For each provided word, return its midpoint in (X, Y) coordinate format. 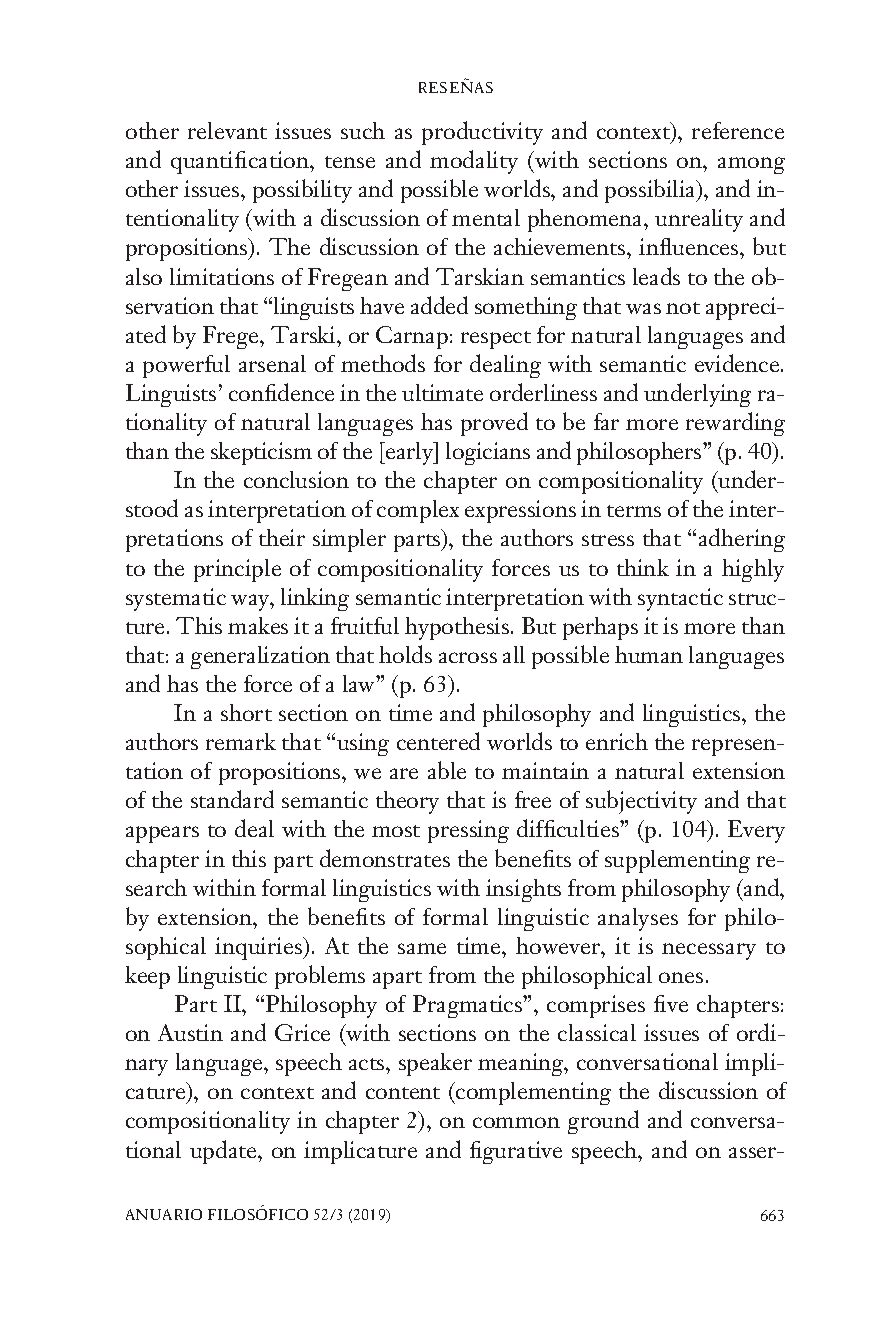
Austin (190, 1032)
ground (603, 1122)
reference (738, 130)
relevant (227, 130)
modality (474, 162)
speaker (435, 1064)
